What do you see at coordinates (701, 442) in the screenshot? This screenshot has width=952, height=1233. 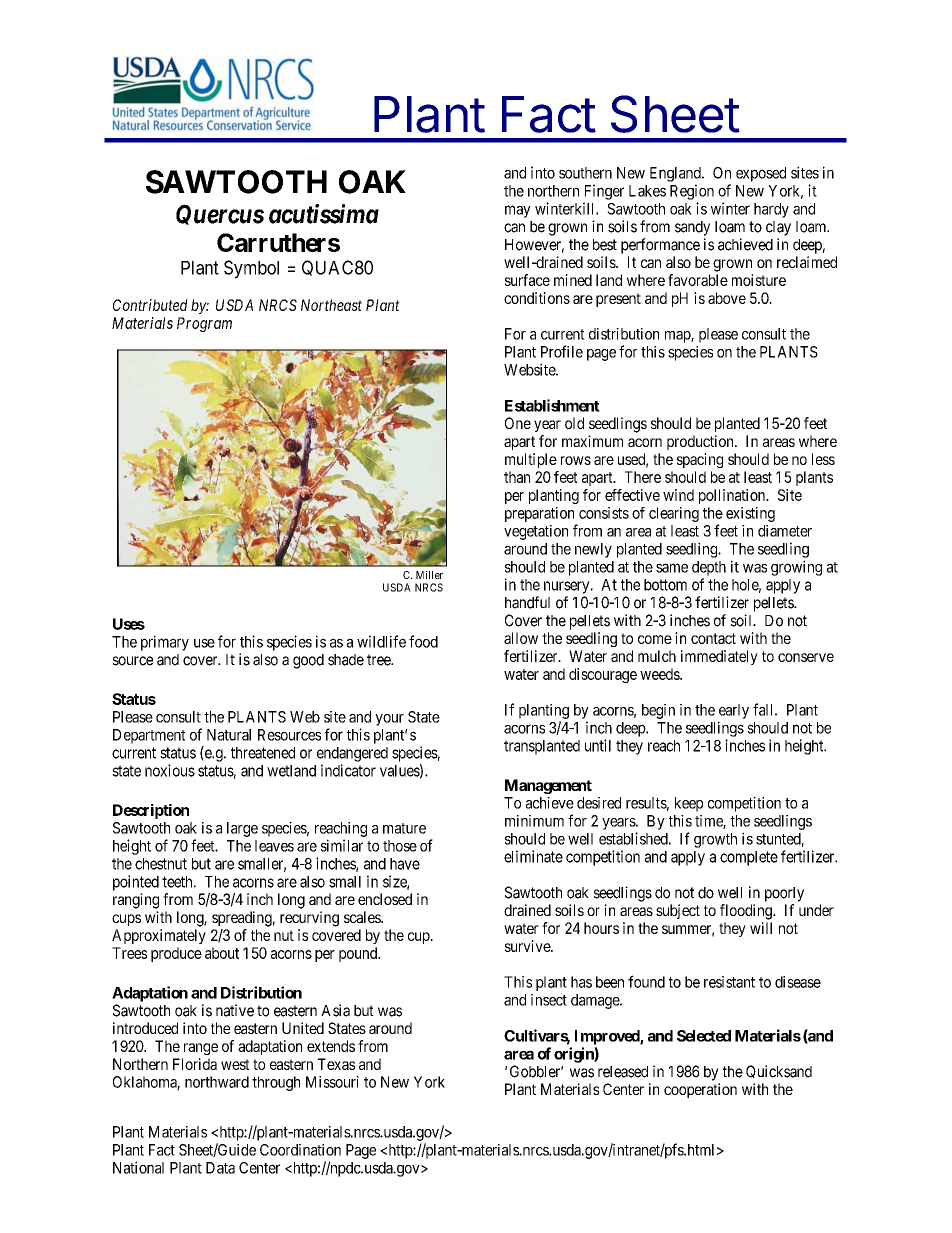 I see `production` at bounding box center [701, 442].
